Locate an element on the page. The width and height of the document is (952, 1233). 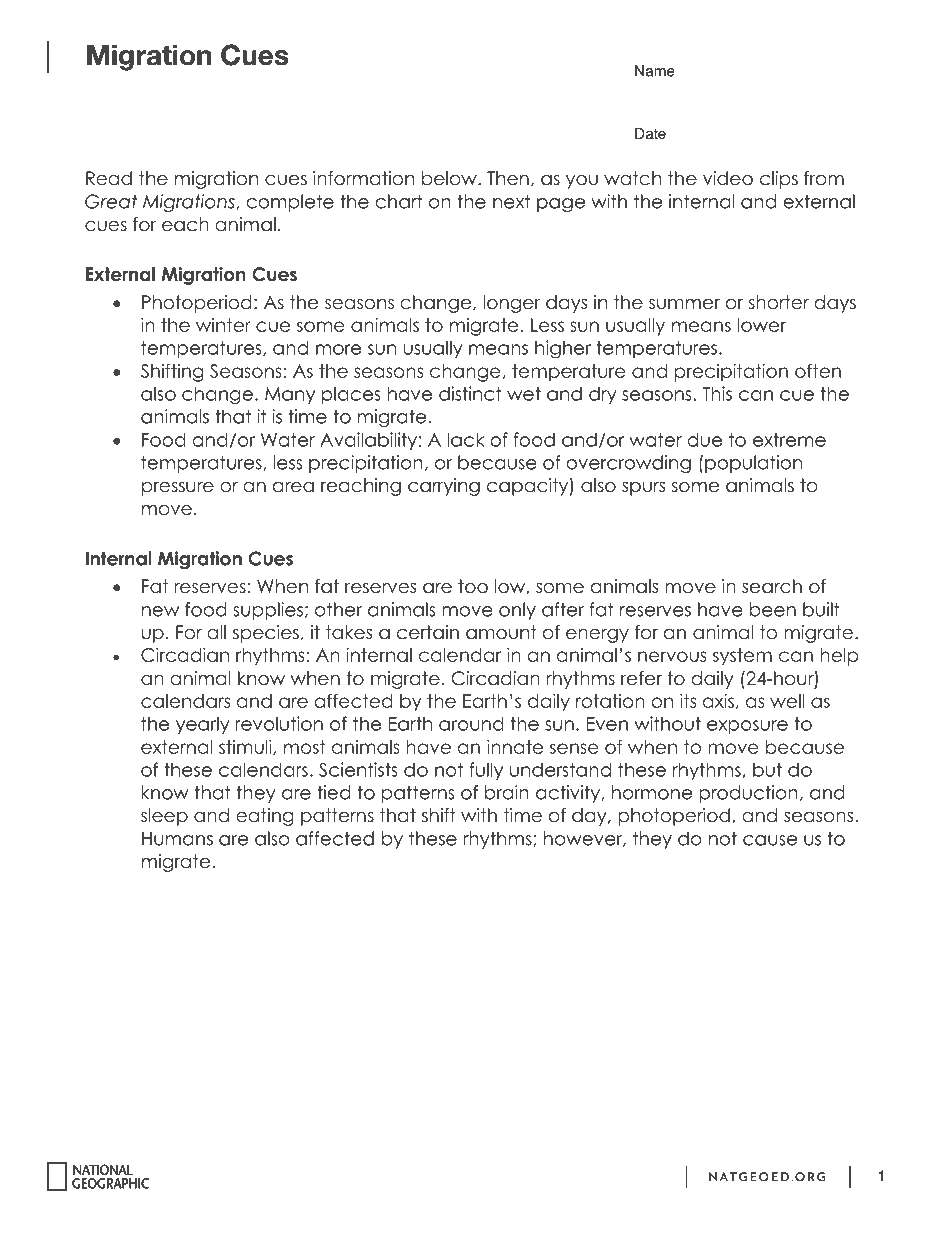
Read is located at coordinates (109, 178).
